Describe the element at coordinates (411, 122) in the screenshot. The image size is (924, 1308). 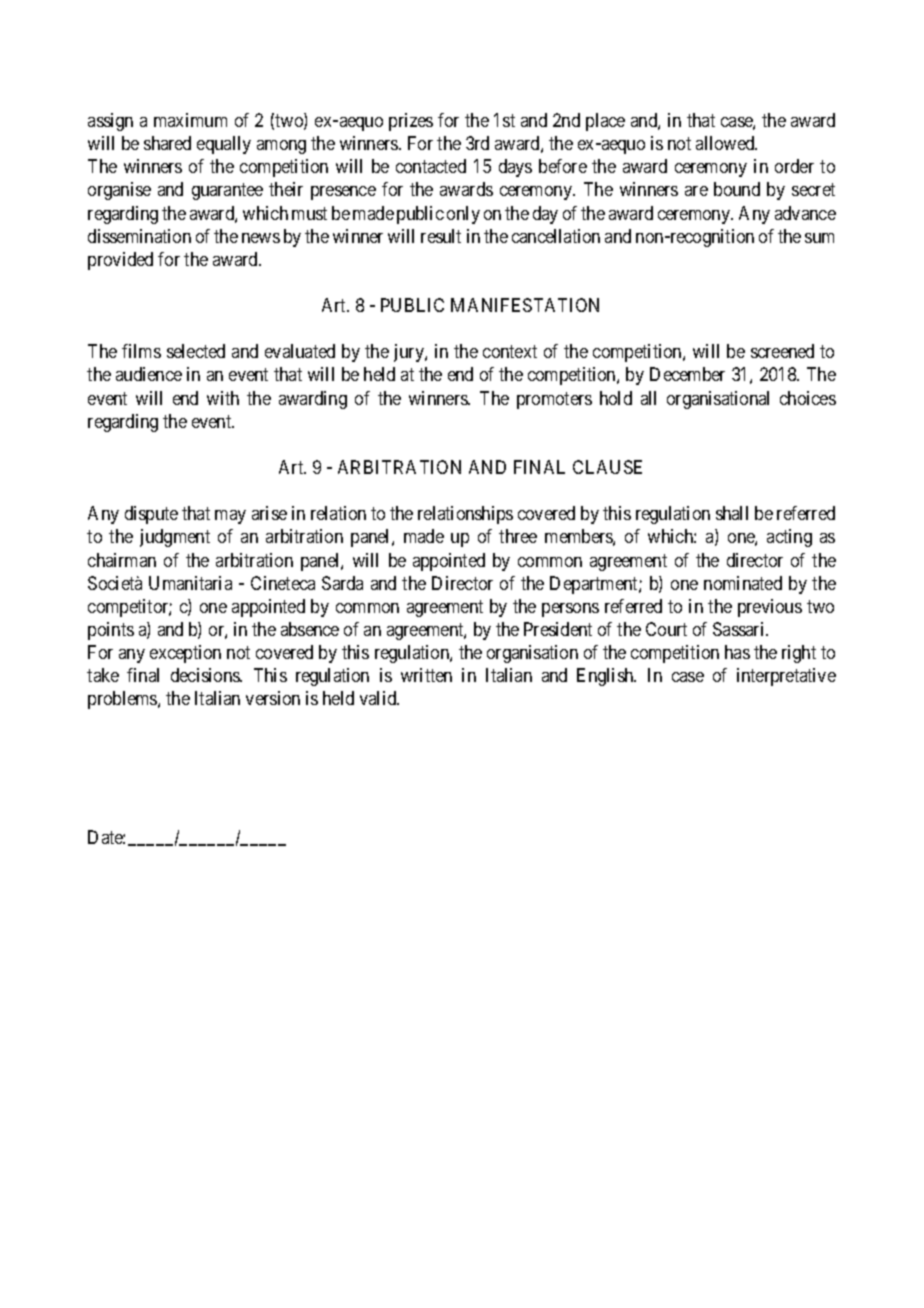
I see `prizes` at that location.
